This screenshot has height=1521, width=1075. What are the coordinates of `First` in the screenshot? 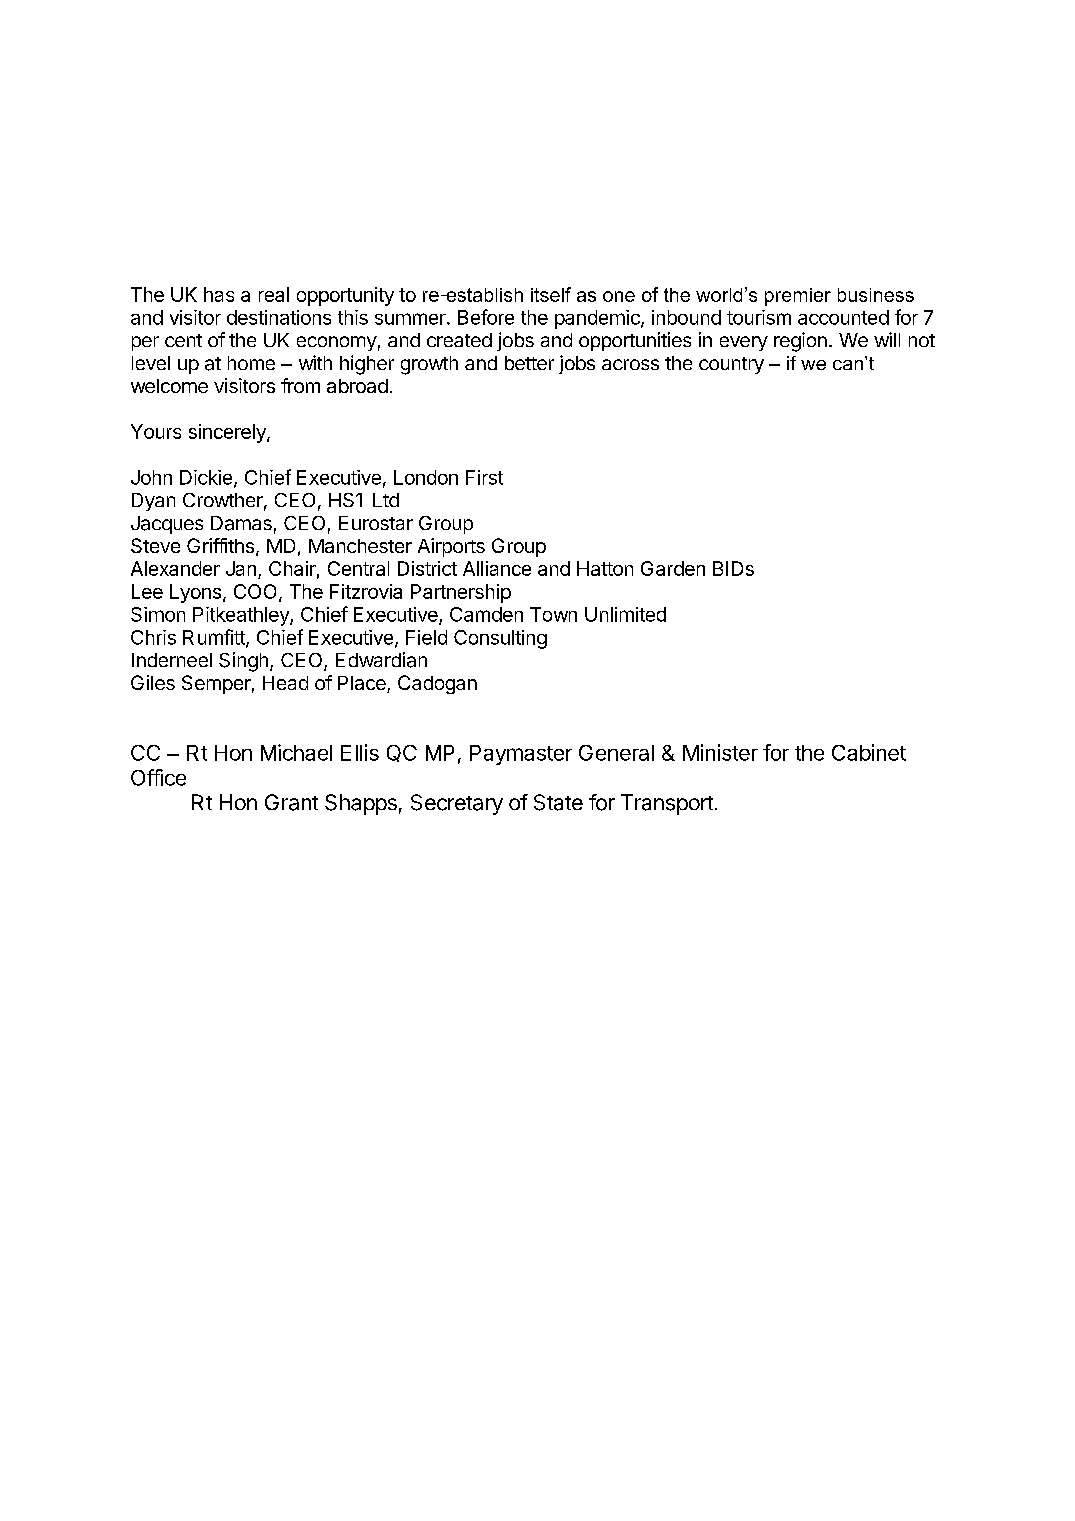 It's located at (484, 477).
